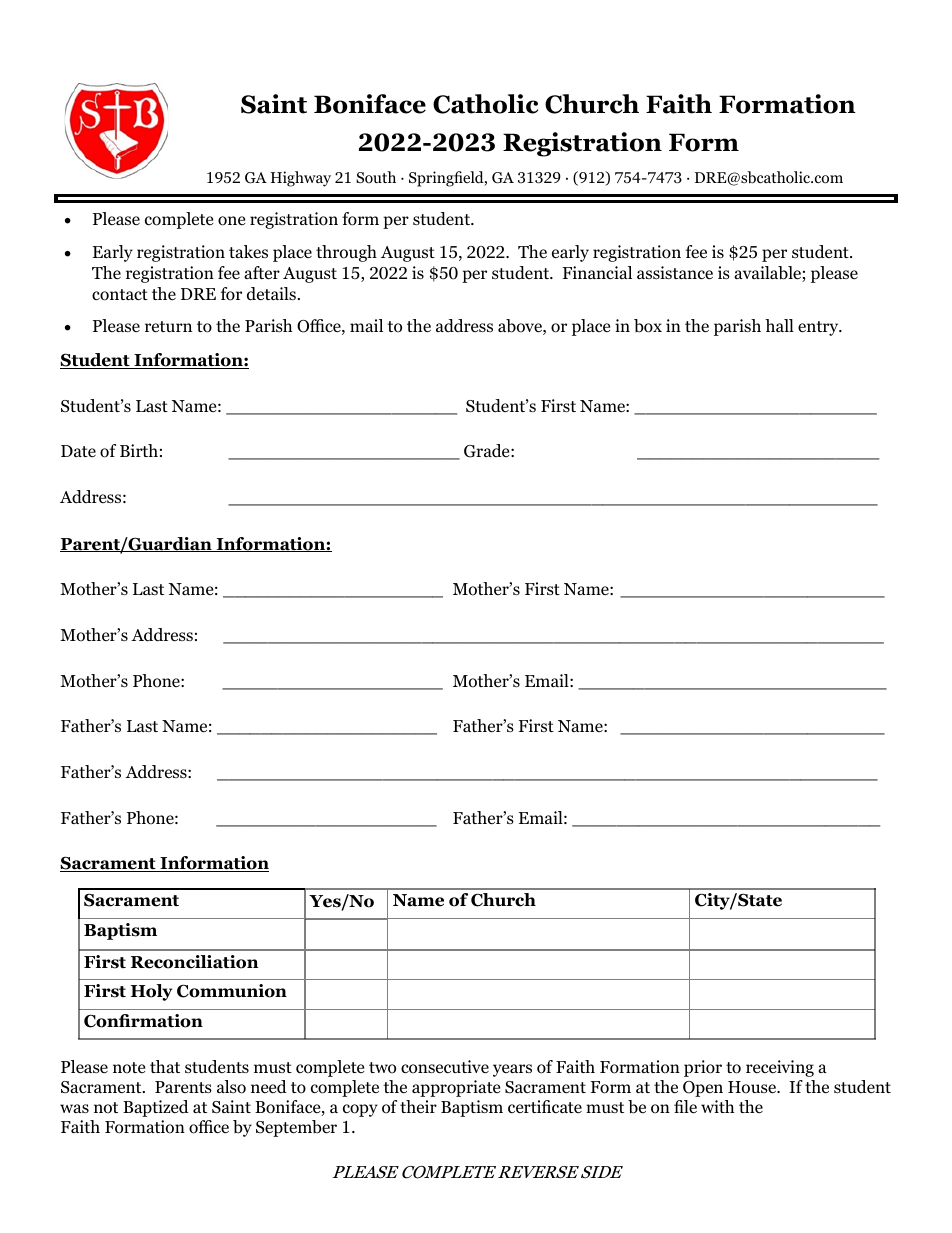  What do you see at coordinates (675, 273) in the screenshot?
I see `assistance` at bounding box center [675, 273].
